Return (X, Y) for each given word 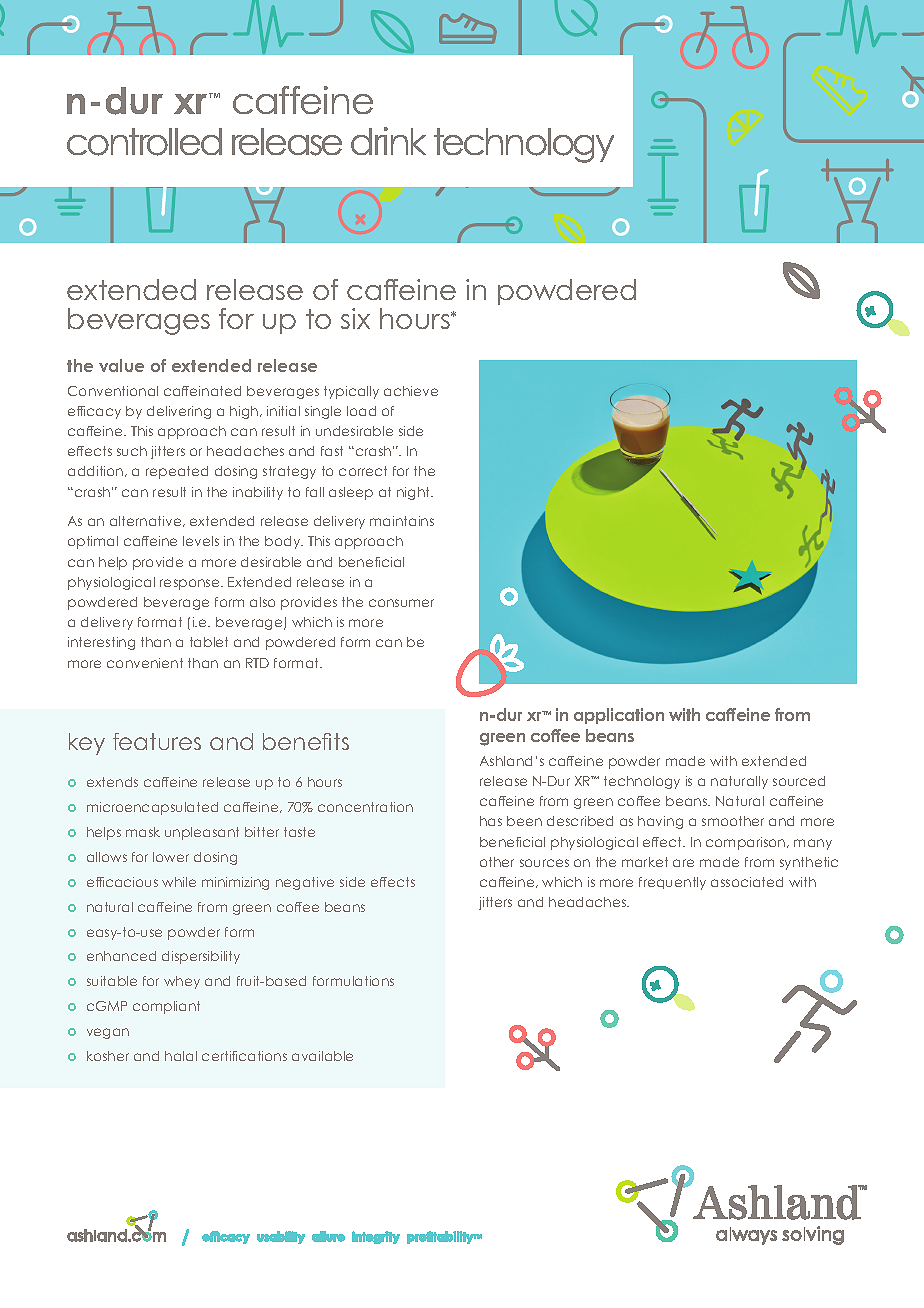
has (491, 821)
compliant (166, 1007)
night (414, 493)
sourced (799, 781)
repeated (177, 472)
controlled (144, 142)
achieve (411, 391)
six (355, 318)
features (157, 741)
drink (388, 141)
